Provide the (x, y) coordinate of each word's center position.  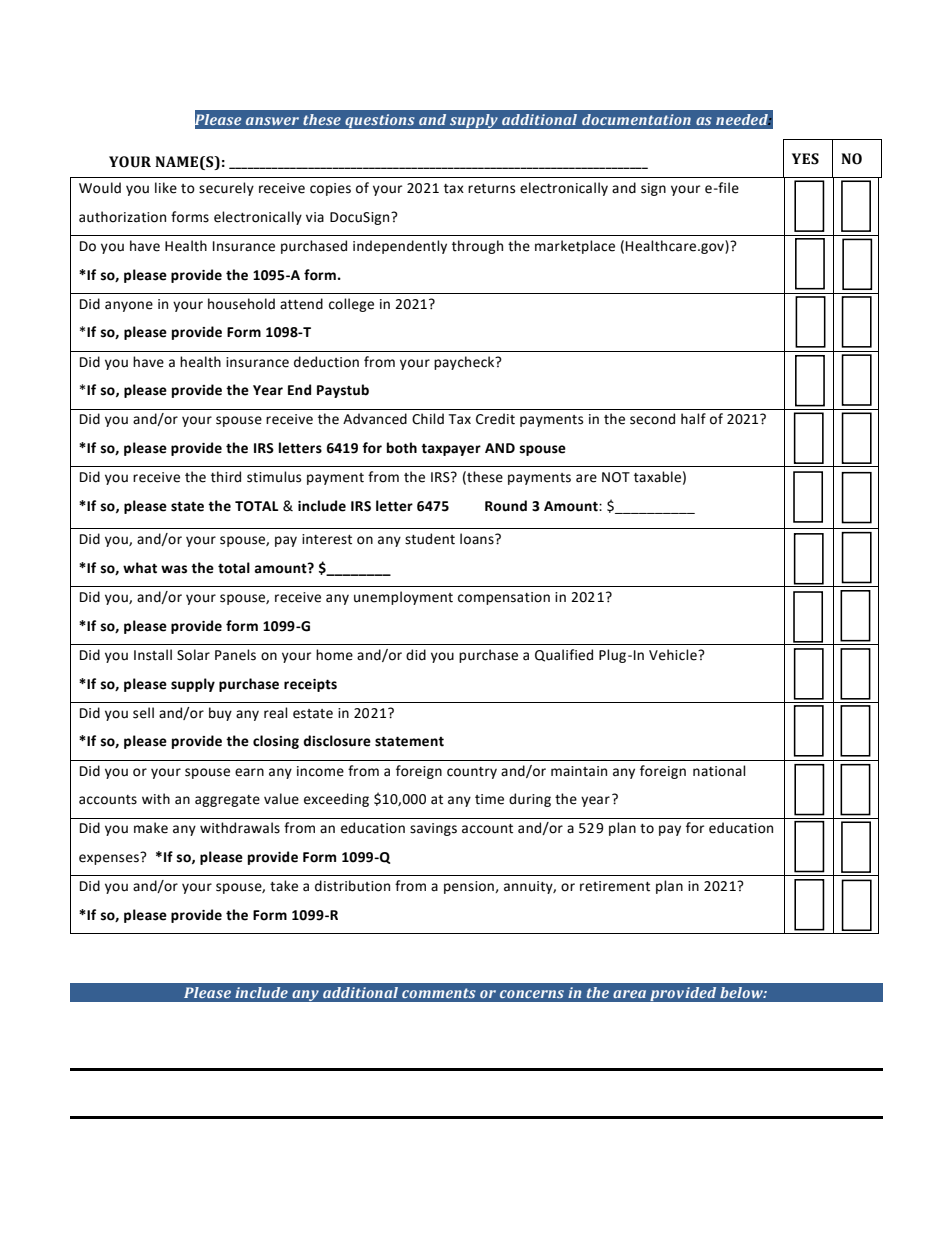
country (472, 773)
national (719, 771)
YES (805, 159)
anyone (129, 306)
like (166, 188)
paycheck (465, 363)
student (430, 539)
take (284, 886)
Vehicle (674, 655)
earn (249, 772)
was (174, 569)
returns (491, 189)
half (693, 419)
